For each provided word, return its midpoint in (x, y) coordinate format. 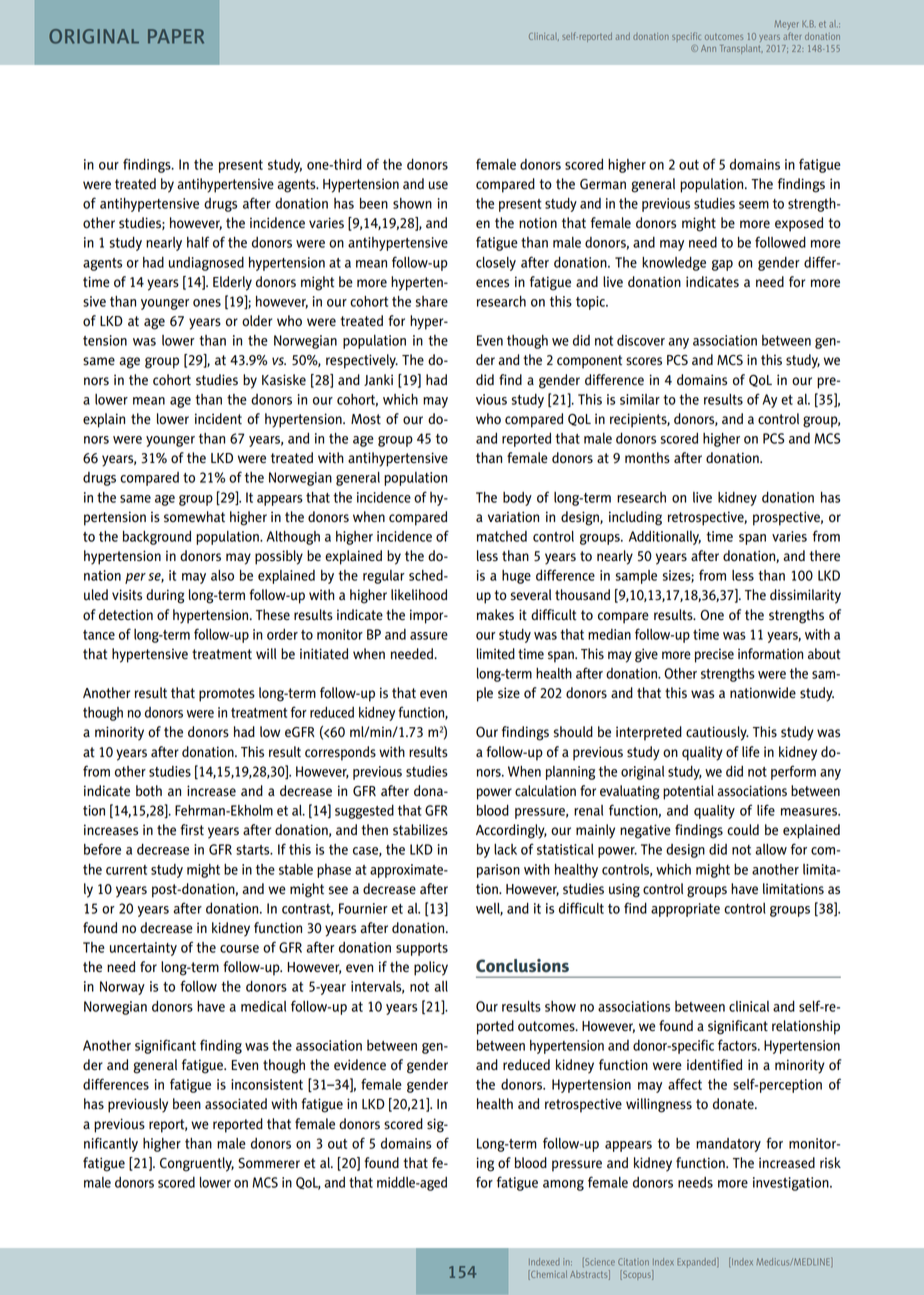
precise (714, 655)
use (438, 185)
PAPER (176, 36)
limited (496, 654)
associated (236, 1104)
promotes (227, 695)
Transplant (741, 49)
